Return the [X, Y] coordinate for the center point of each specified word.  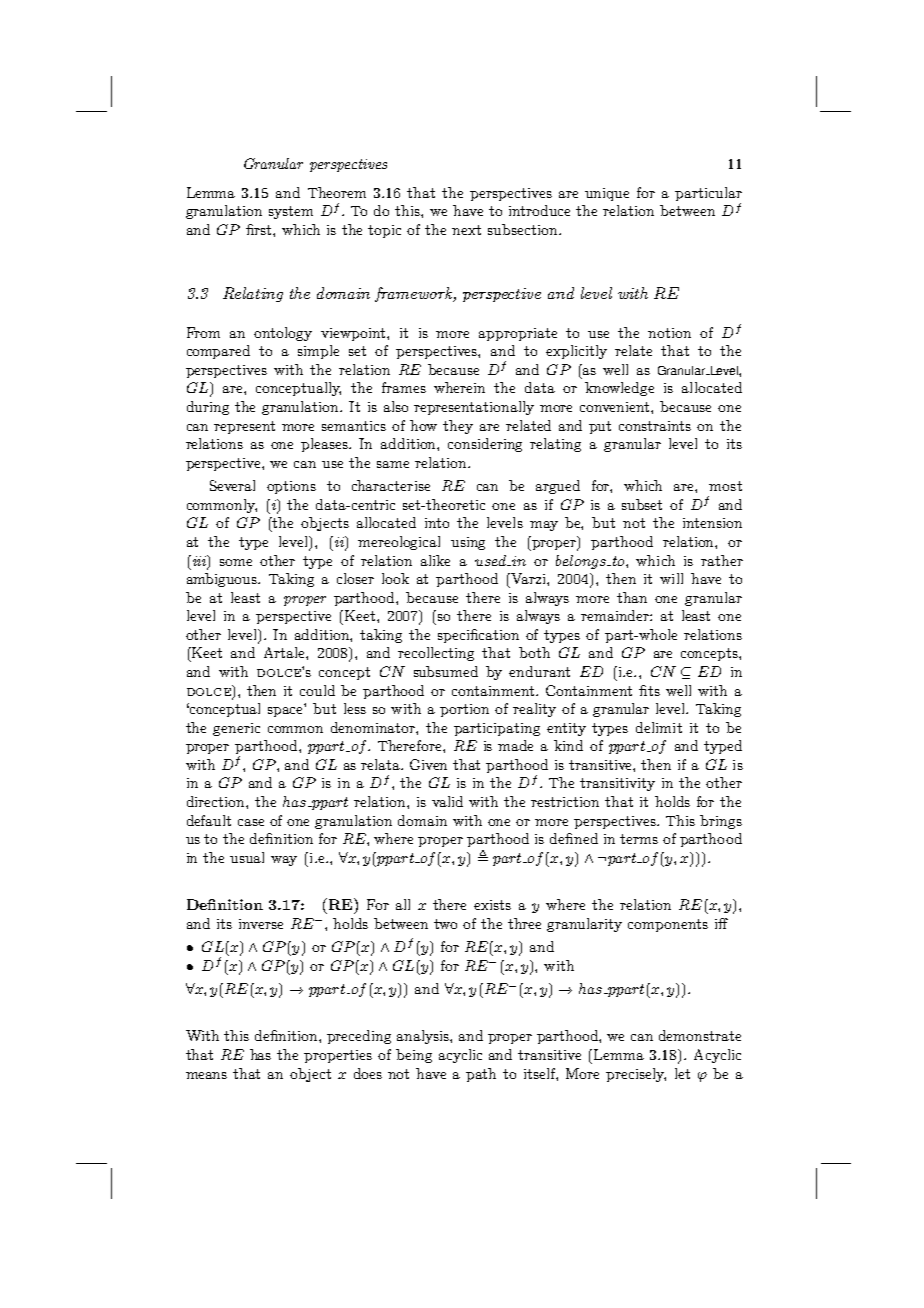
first [260, 229]
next [466, 230]
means [206, 1075]
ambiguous [223, 580]
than [632, 597]
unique [607, 194]
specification [478, 636]
